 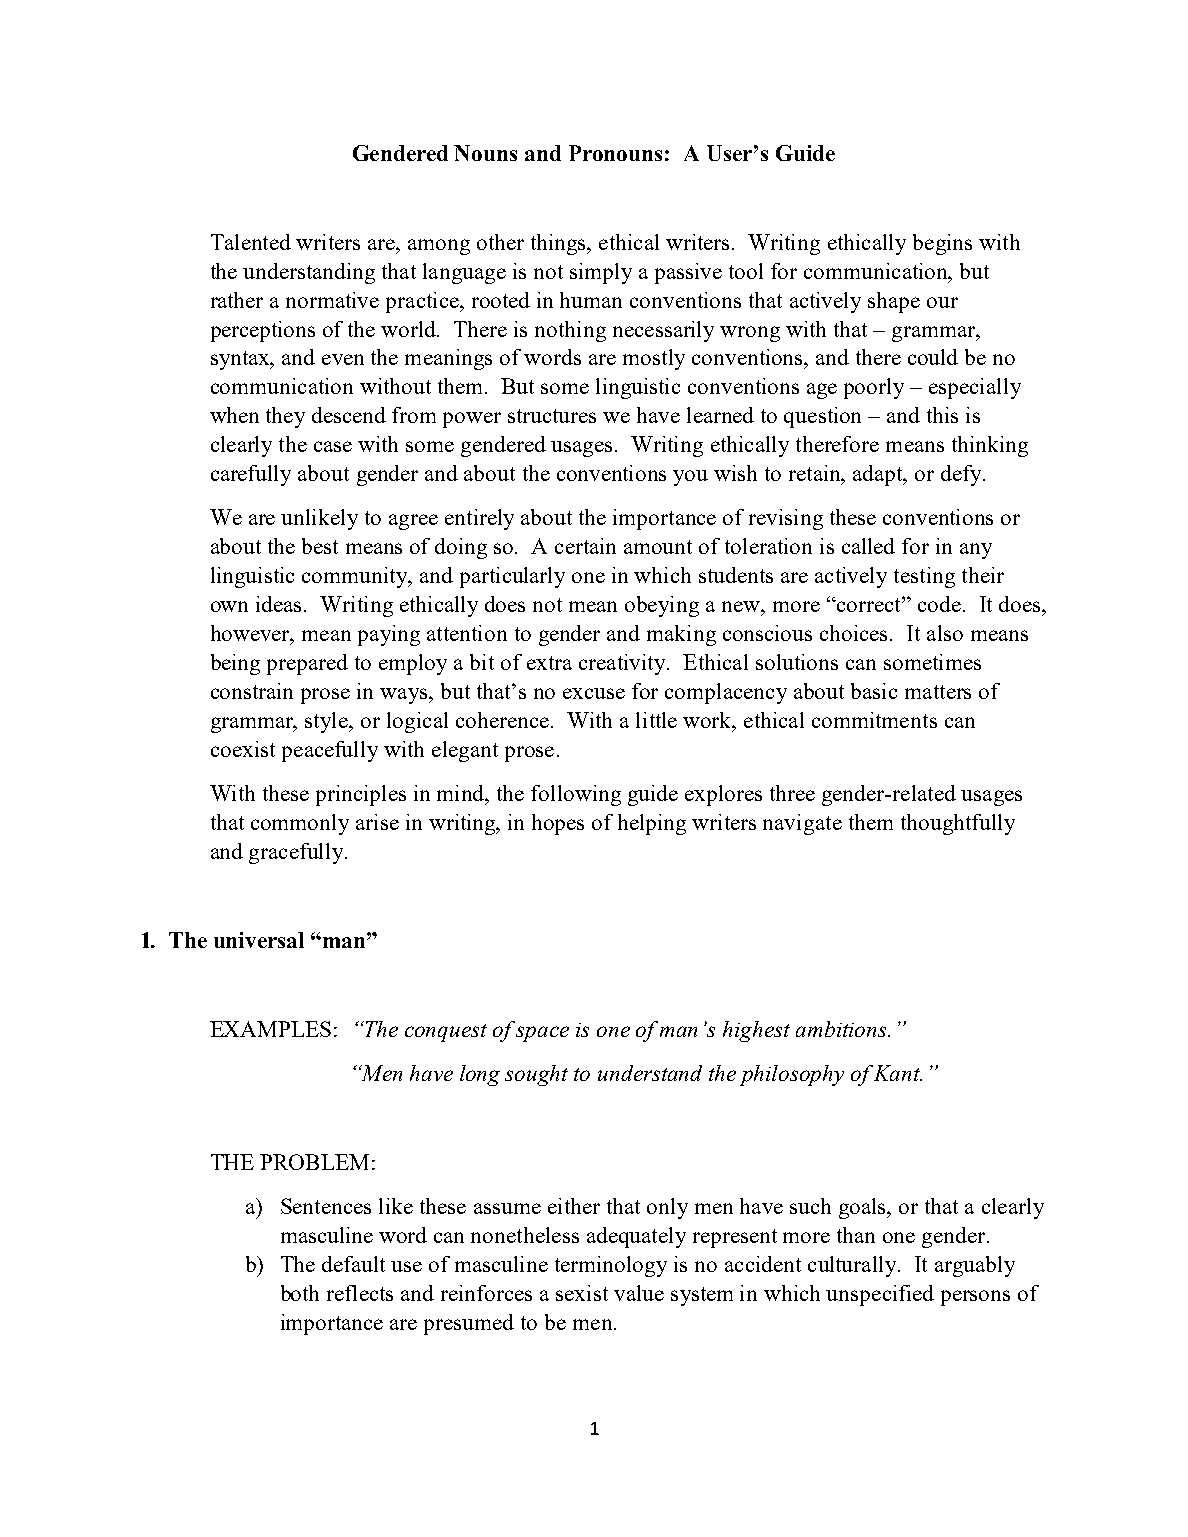 What do you see at coordinates (332, 300) in the document?
I see `normative` at bounding box center [332, 300].
